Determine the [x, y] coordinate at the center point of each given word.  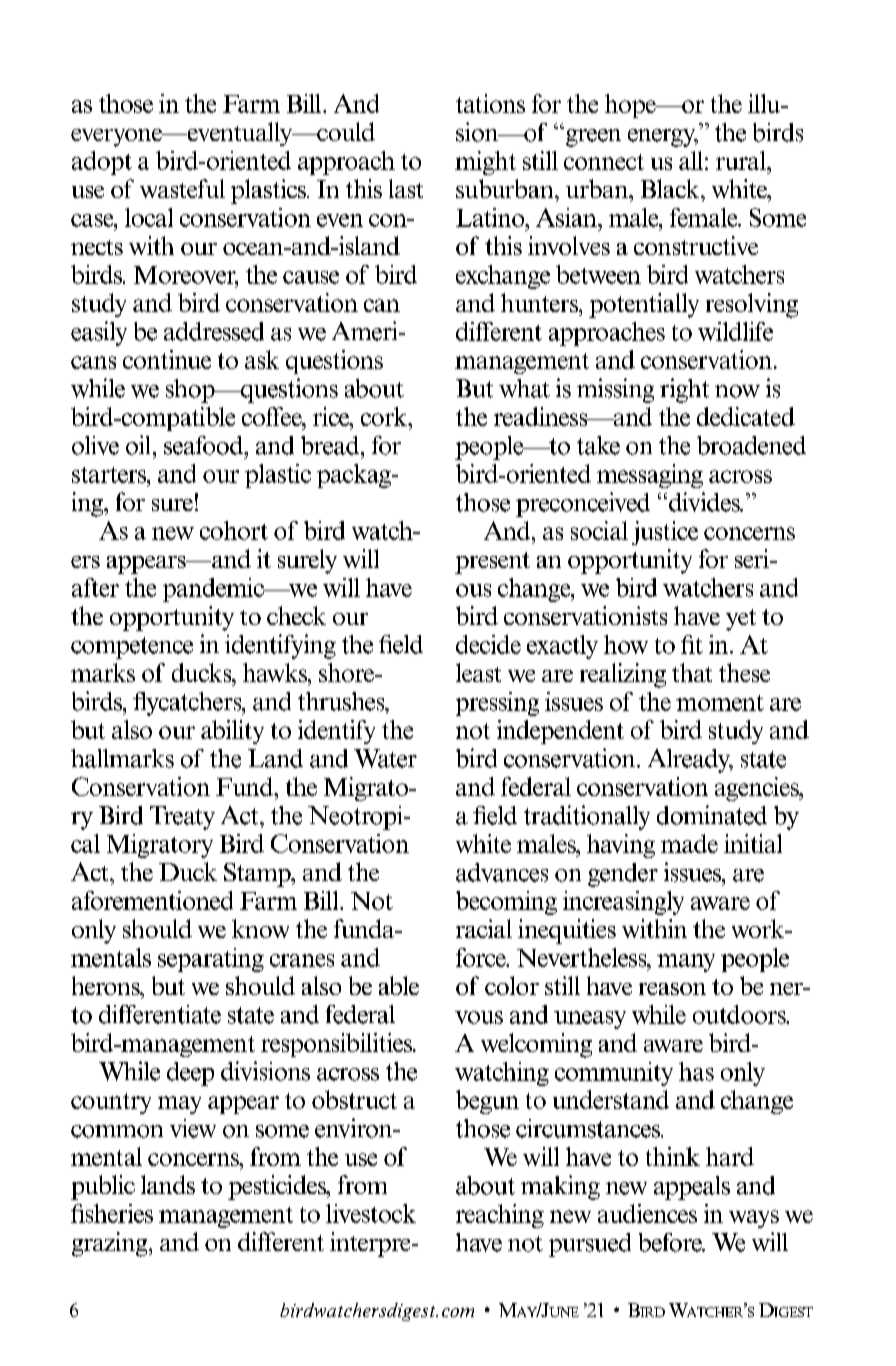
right [684, 390]
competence [132, 648]
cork [385, 416]
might [485, 163]
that [692, 672]
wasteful [182, 188]
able [399, 985]
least [478, 672]
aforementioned [152, 900]
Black [671, 188]
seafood [205, 445]
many [686, 963]
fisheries [112, 1213]
